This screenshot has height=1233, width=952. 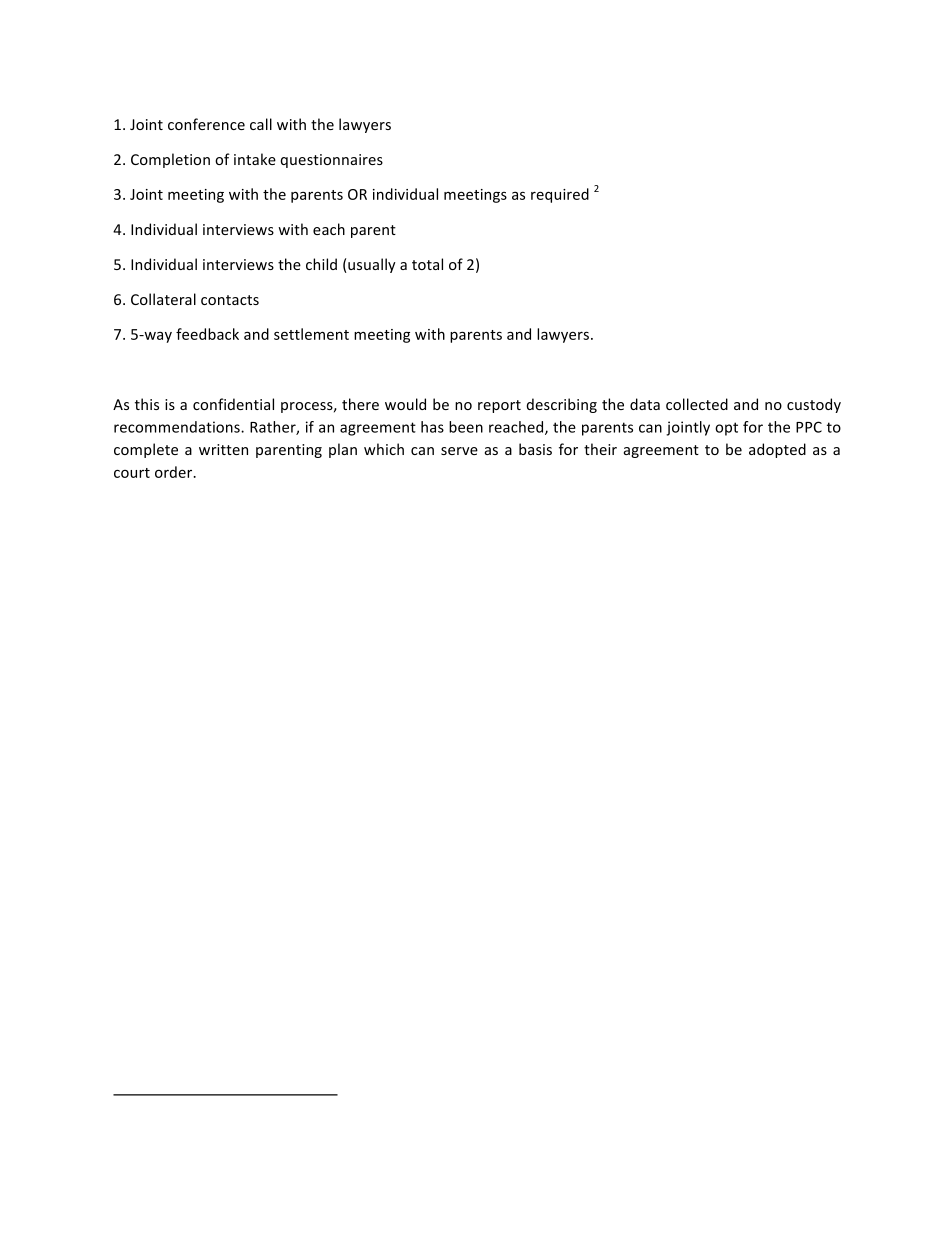 What do you see at coordinates (427, 264) in the screenshot?
I see `total` at bounding box center [427, 264].
